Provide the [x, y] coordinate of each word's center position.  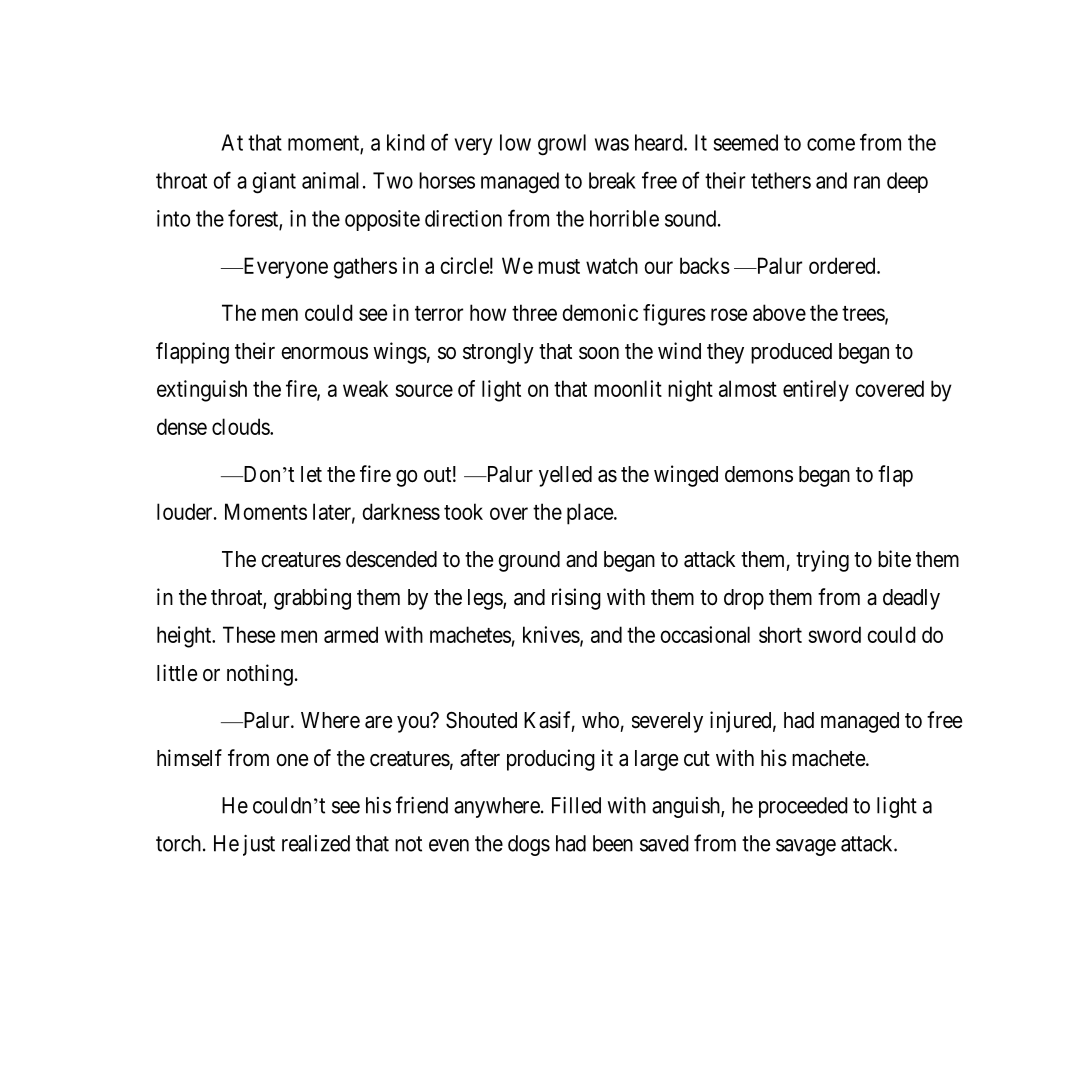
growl [562, 145]
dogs [529, 845]
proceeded [803, 807]
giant [274, 183]
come [831, 144]
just [259, 845]
